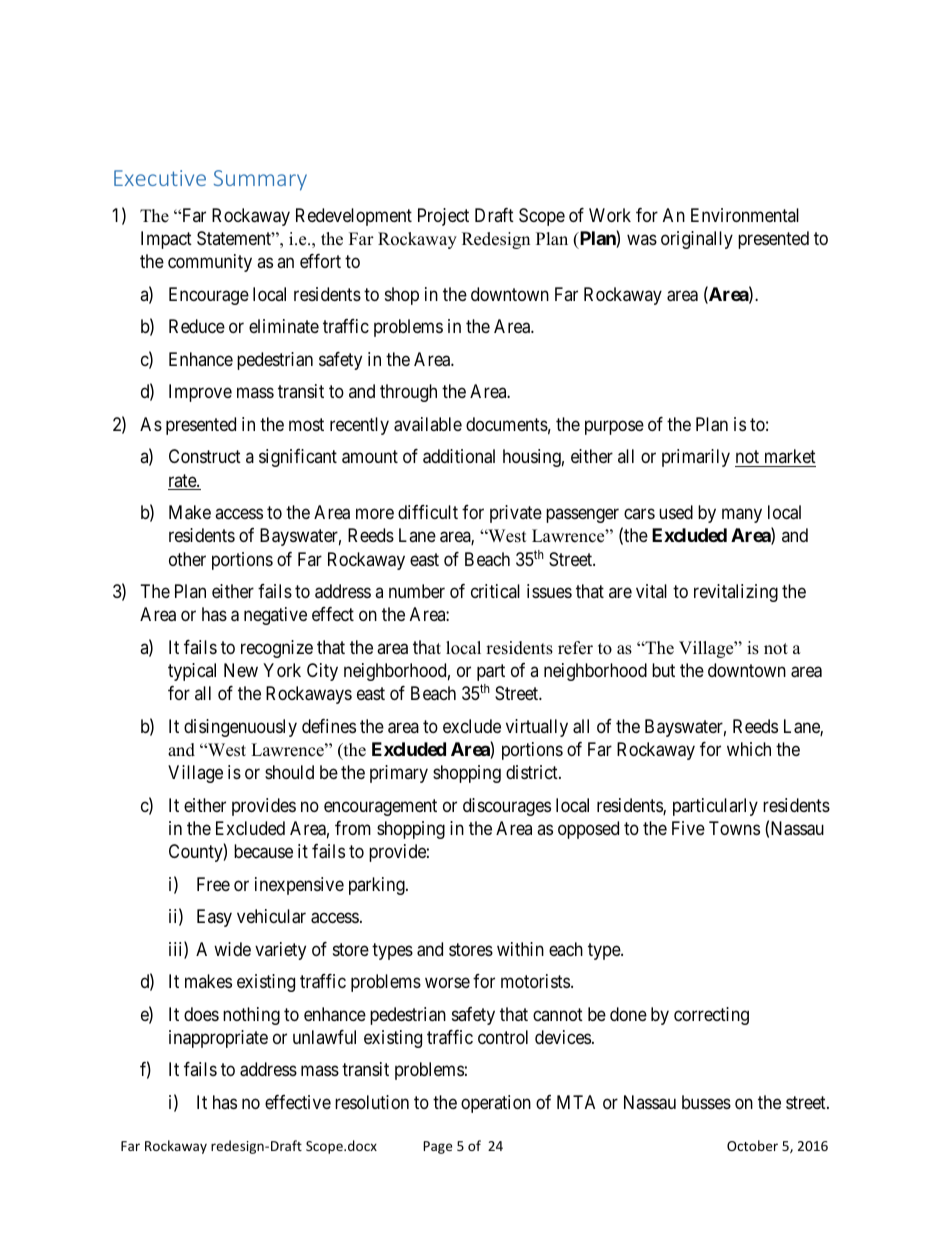 The image size is (952, 1233). I want to click on Towns, so click(734, 828).
